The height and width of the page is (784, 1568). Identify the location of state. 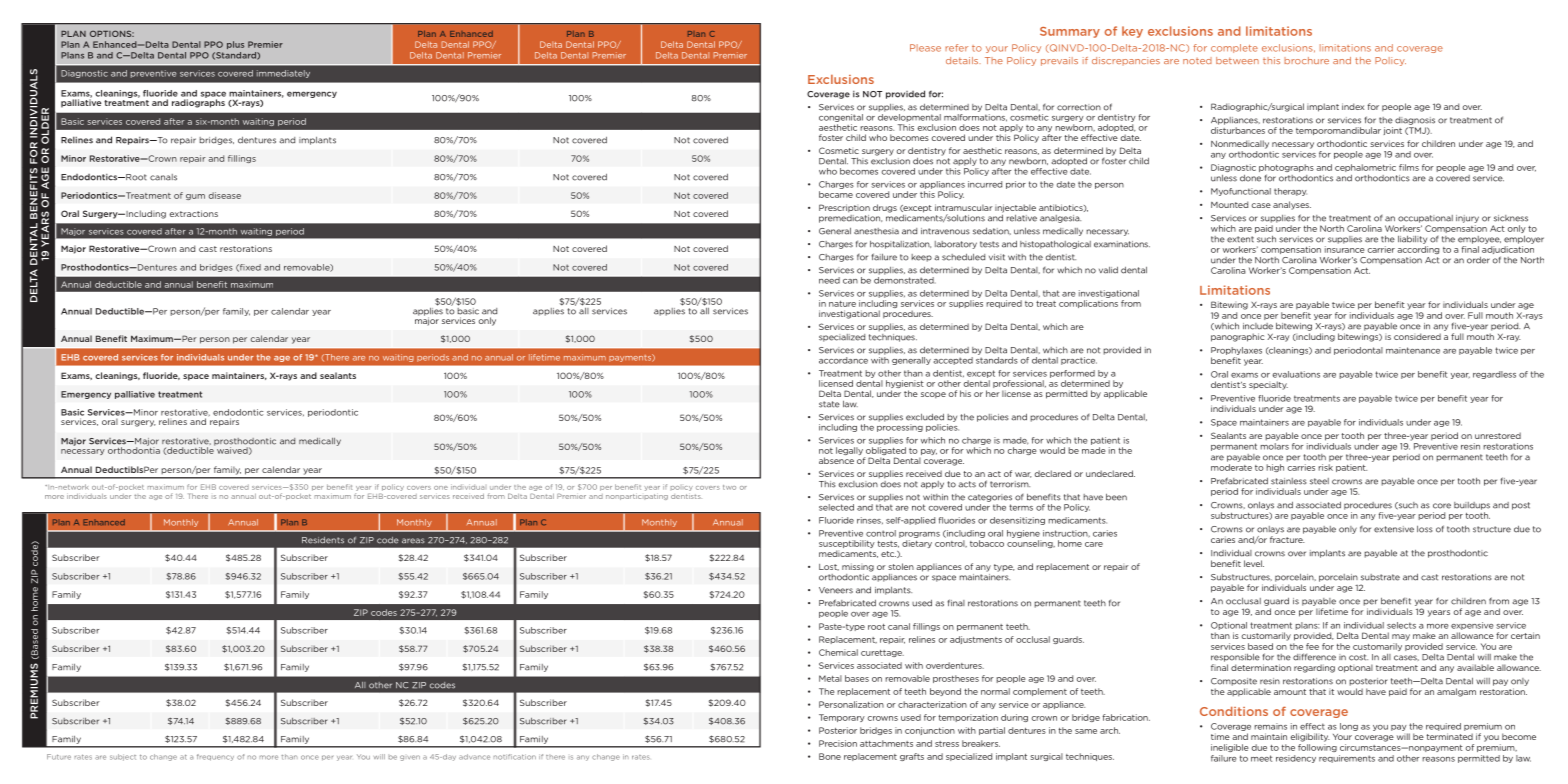
(829, 404).
